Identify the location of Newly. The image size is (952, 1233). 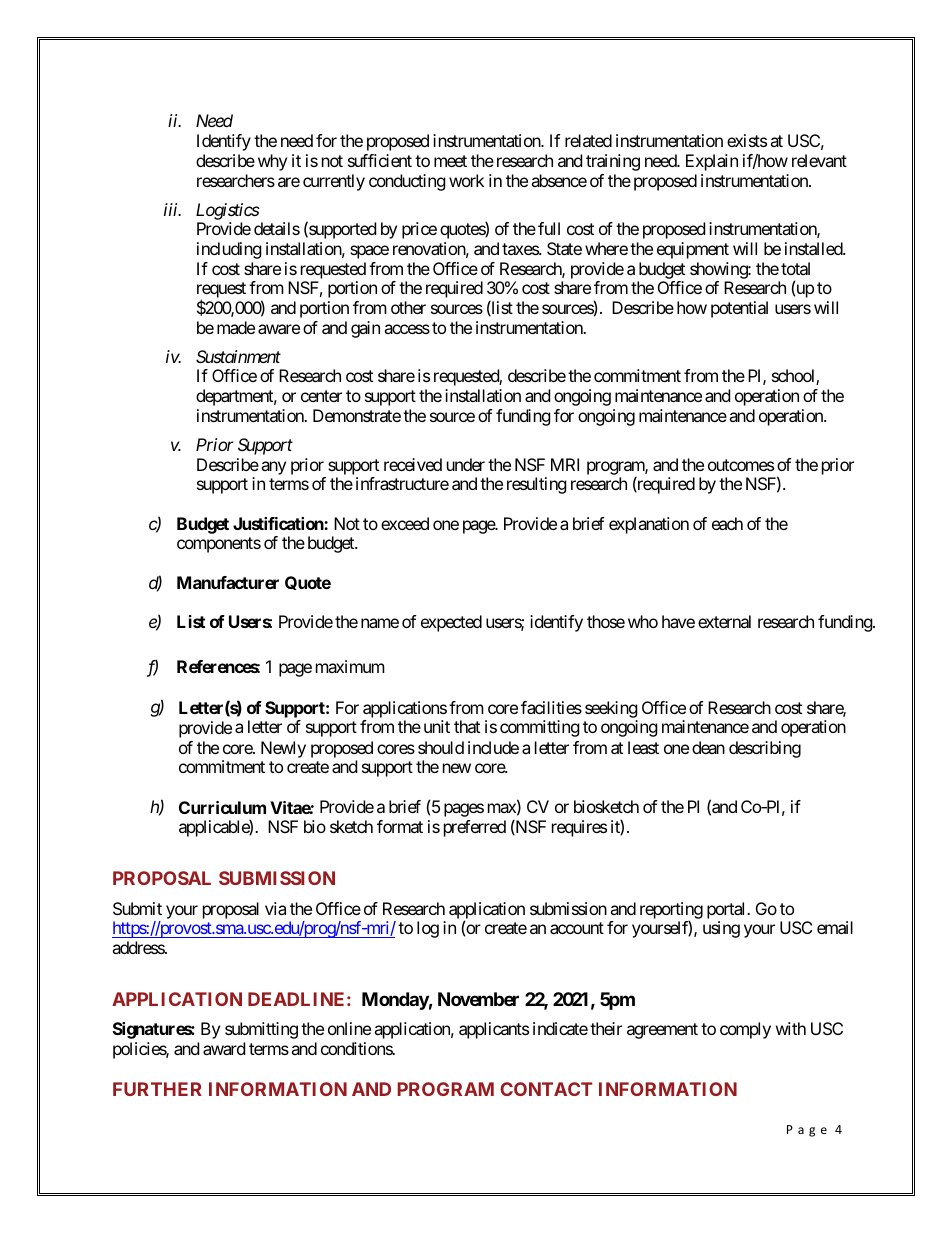
(283, 749).
